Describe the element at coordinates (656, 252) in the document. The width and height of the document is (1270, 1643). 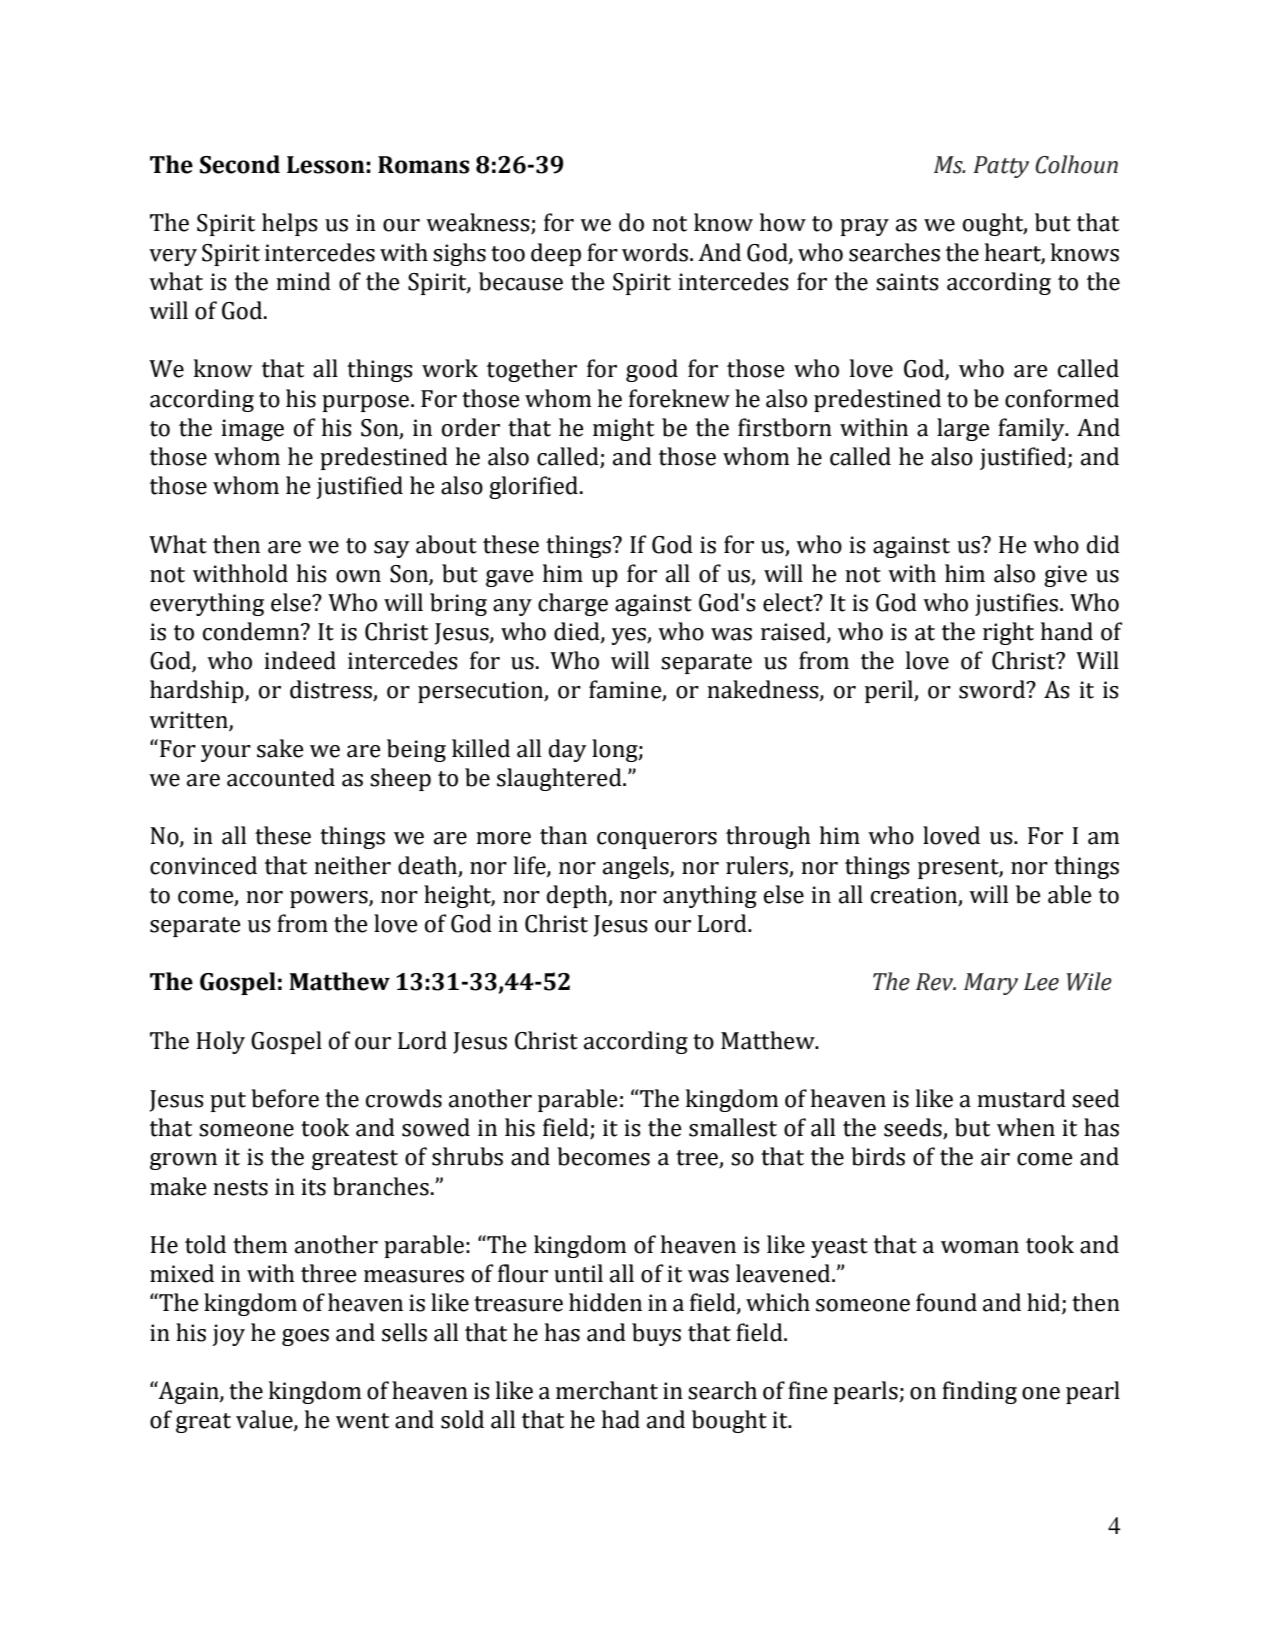
I see `words` at that location.
